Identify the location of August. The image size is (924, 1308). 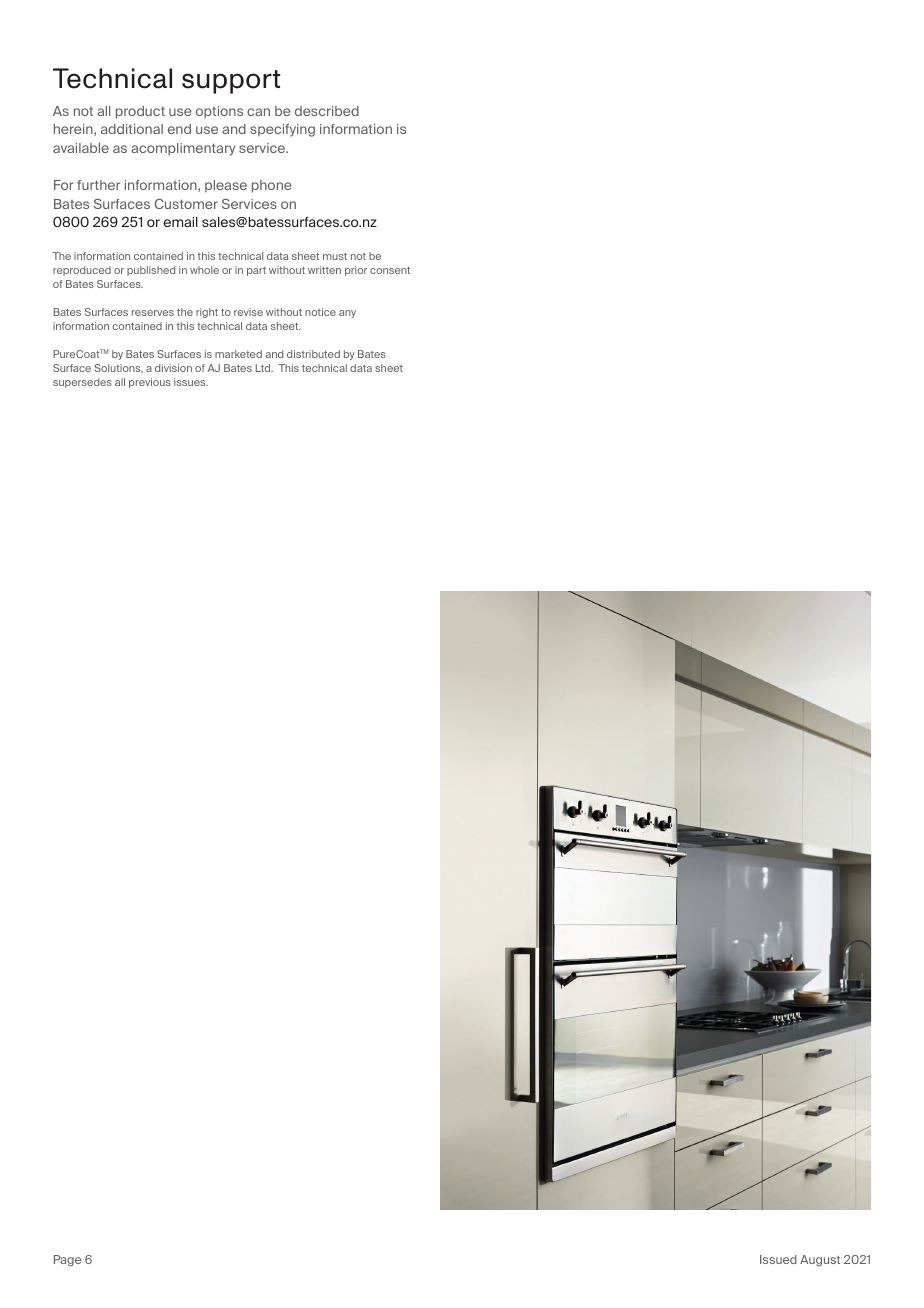
(820, 1260).
